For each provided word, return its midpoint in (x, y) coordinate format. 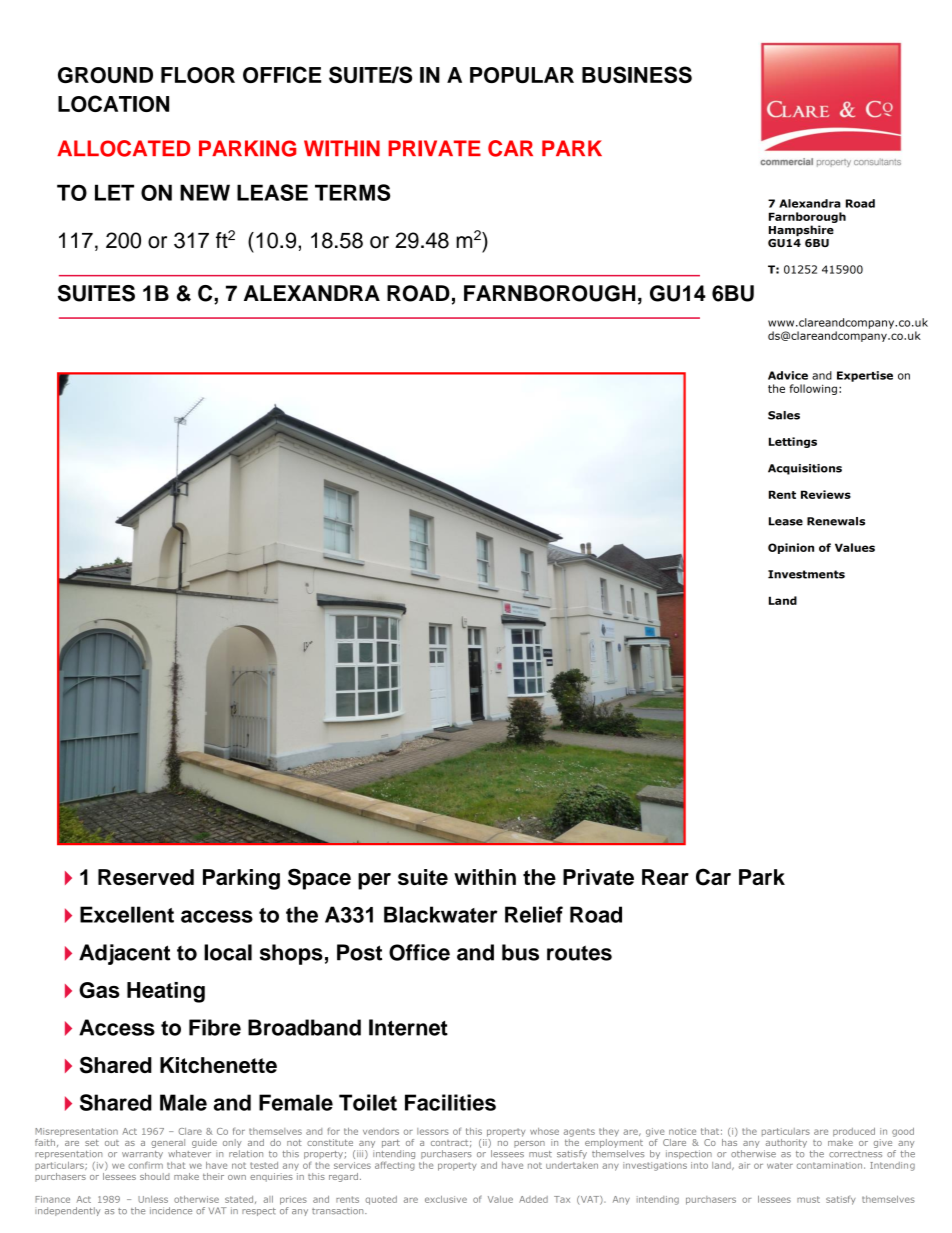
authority (786, 1143)
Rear (665, 877)
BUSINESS (637, 74)
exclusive (446, 1199)
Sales (784, 415)
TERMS (352, 192)
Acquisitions (805, 469)
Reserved (146, 877)
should (155, 1176)
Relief (534, 914)
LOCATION (113, 103)
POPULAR (522, 75)
